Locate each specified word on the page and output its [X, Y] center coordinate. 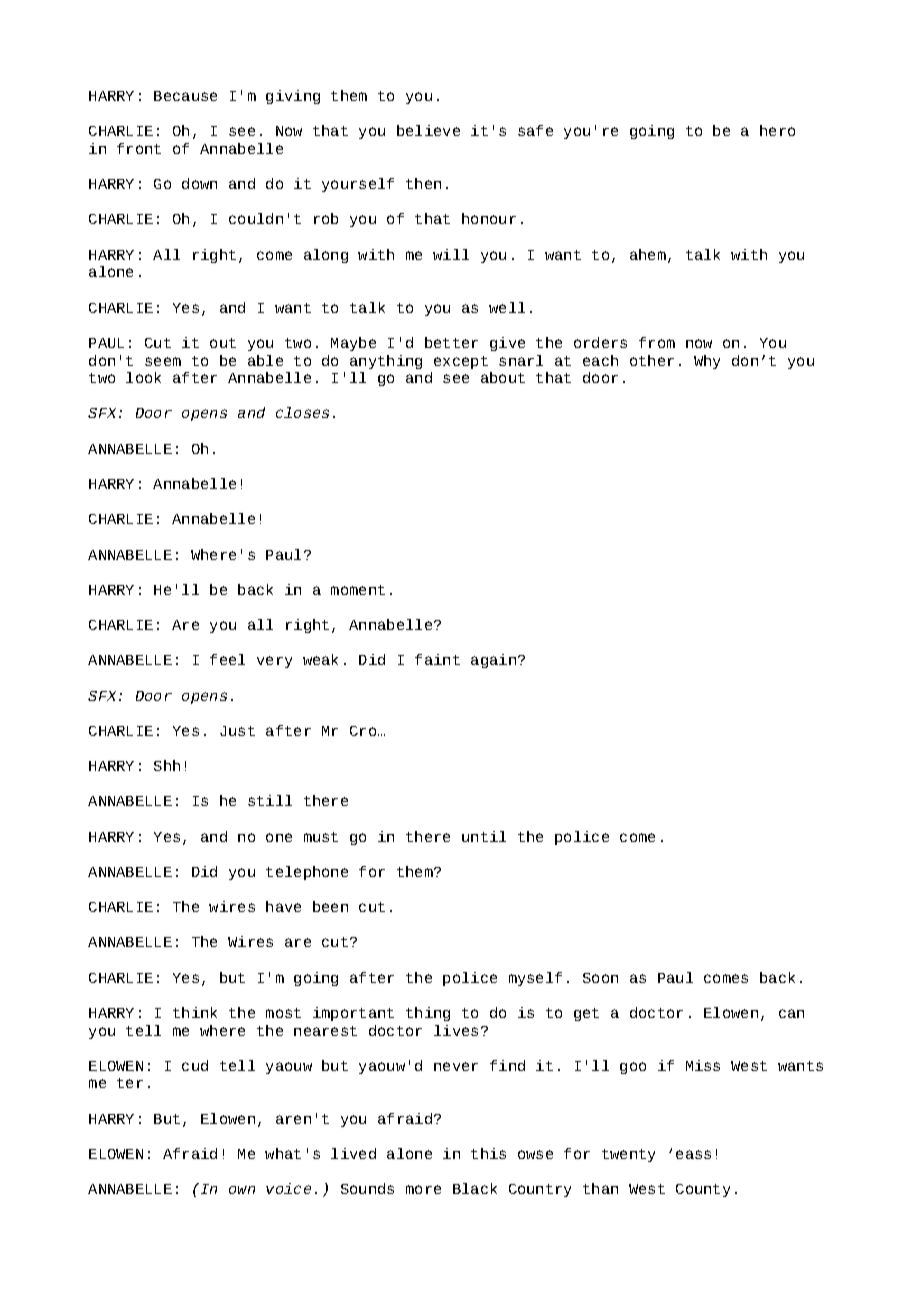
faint [437, 659]
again [493, 661]
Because [185, 96]
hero [777, 130]
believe [428, 130]
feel [227, 659]
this [488, 1153]
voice [288, 1188]
